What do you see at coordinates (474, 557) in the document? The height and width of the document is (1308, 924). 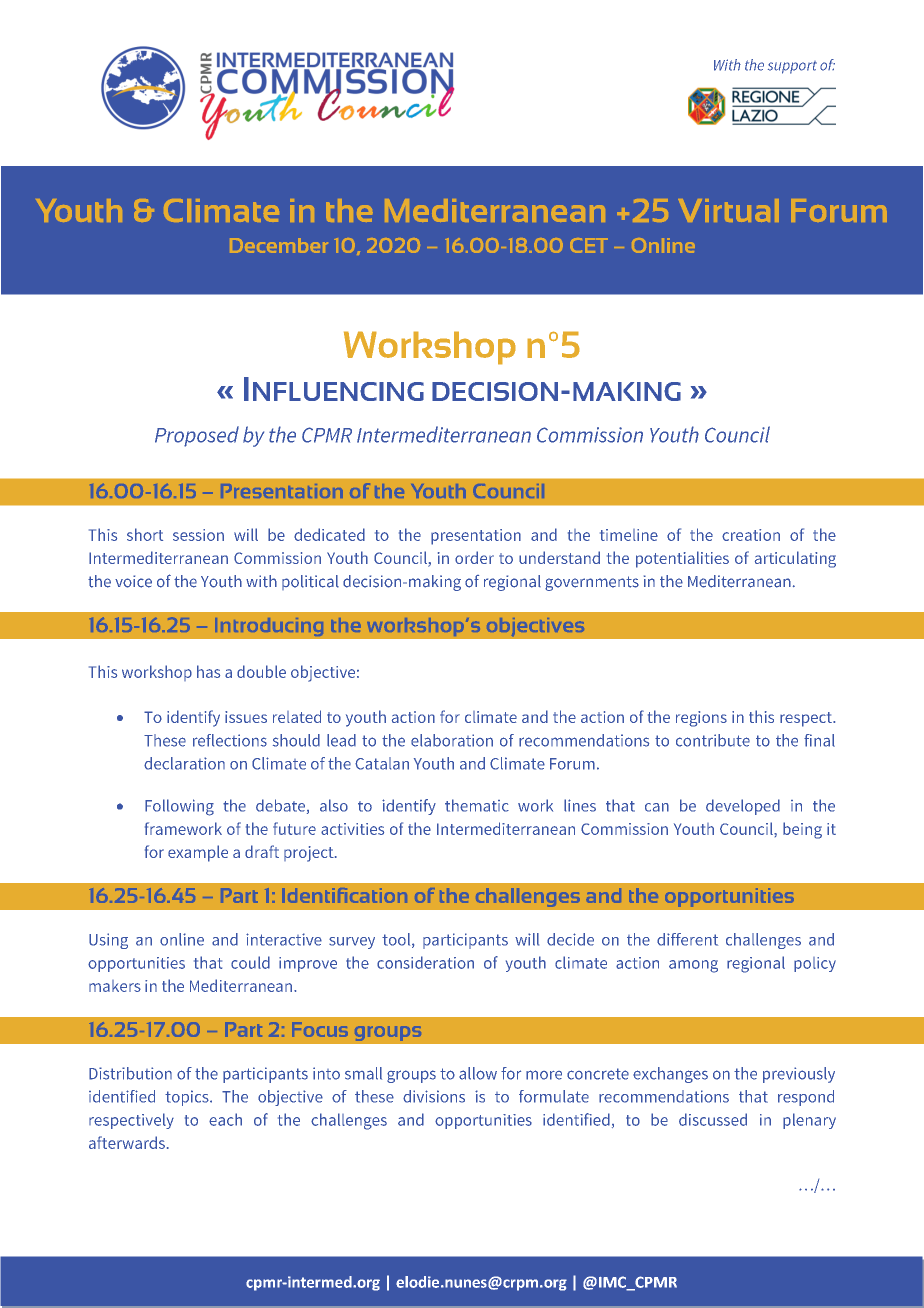 I see `order` at bounding box center [474, 557].
